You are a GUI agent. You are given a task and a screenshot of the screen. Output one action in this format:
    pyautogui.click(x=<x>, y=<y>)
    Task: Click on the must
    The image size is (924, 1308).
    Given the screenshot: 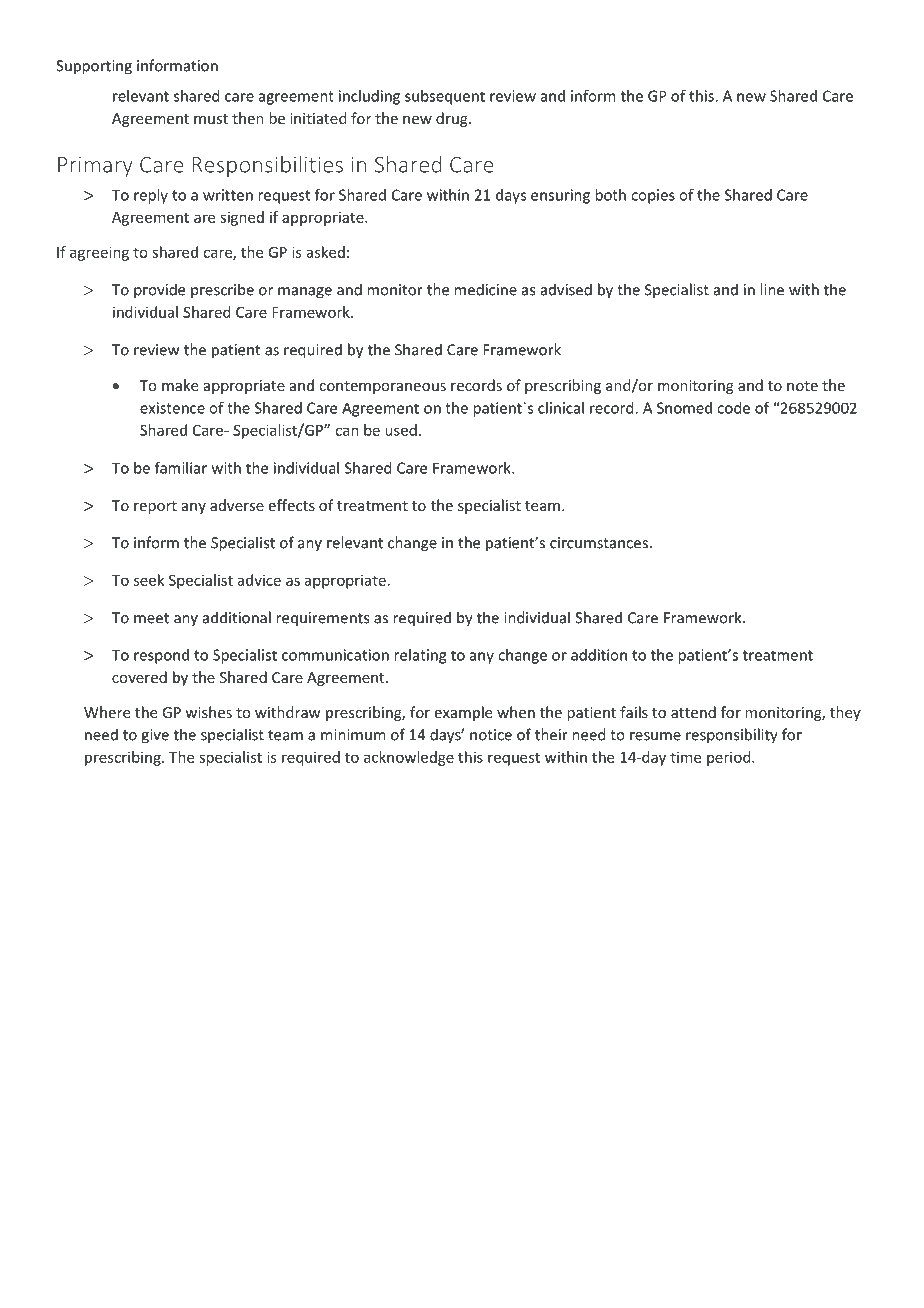 What is the action you would take?
    pyautogui.click(x=211, y=119)
